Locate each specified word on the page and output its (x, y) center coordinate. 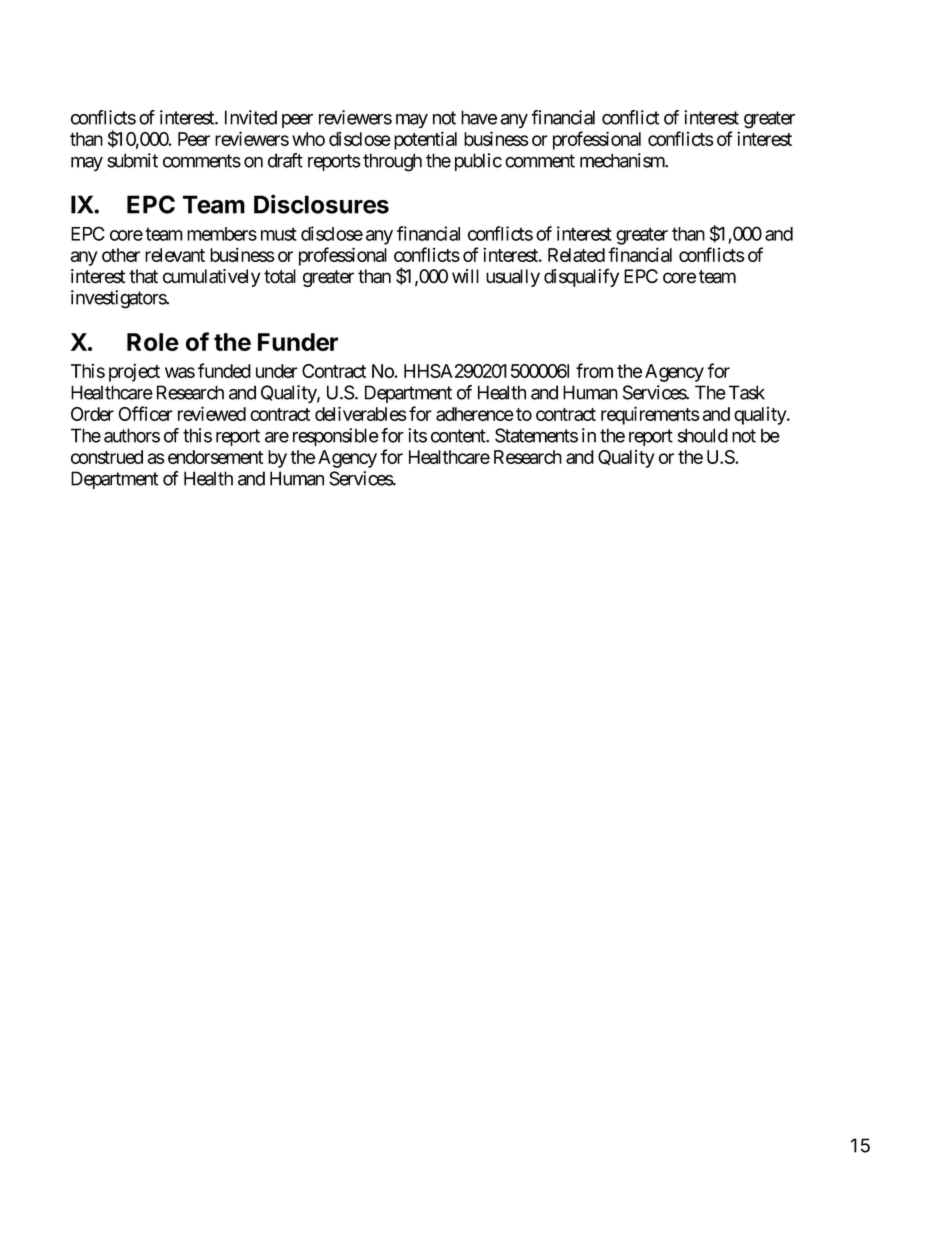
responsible (336, 437)
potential (425, 140)
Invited (251, 117)
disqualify (581, 277)
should (703, 435)
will (465, 276)
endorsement (215, 457)
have (479, 117)
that (143, 276)
